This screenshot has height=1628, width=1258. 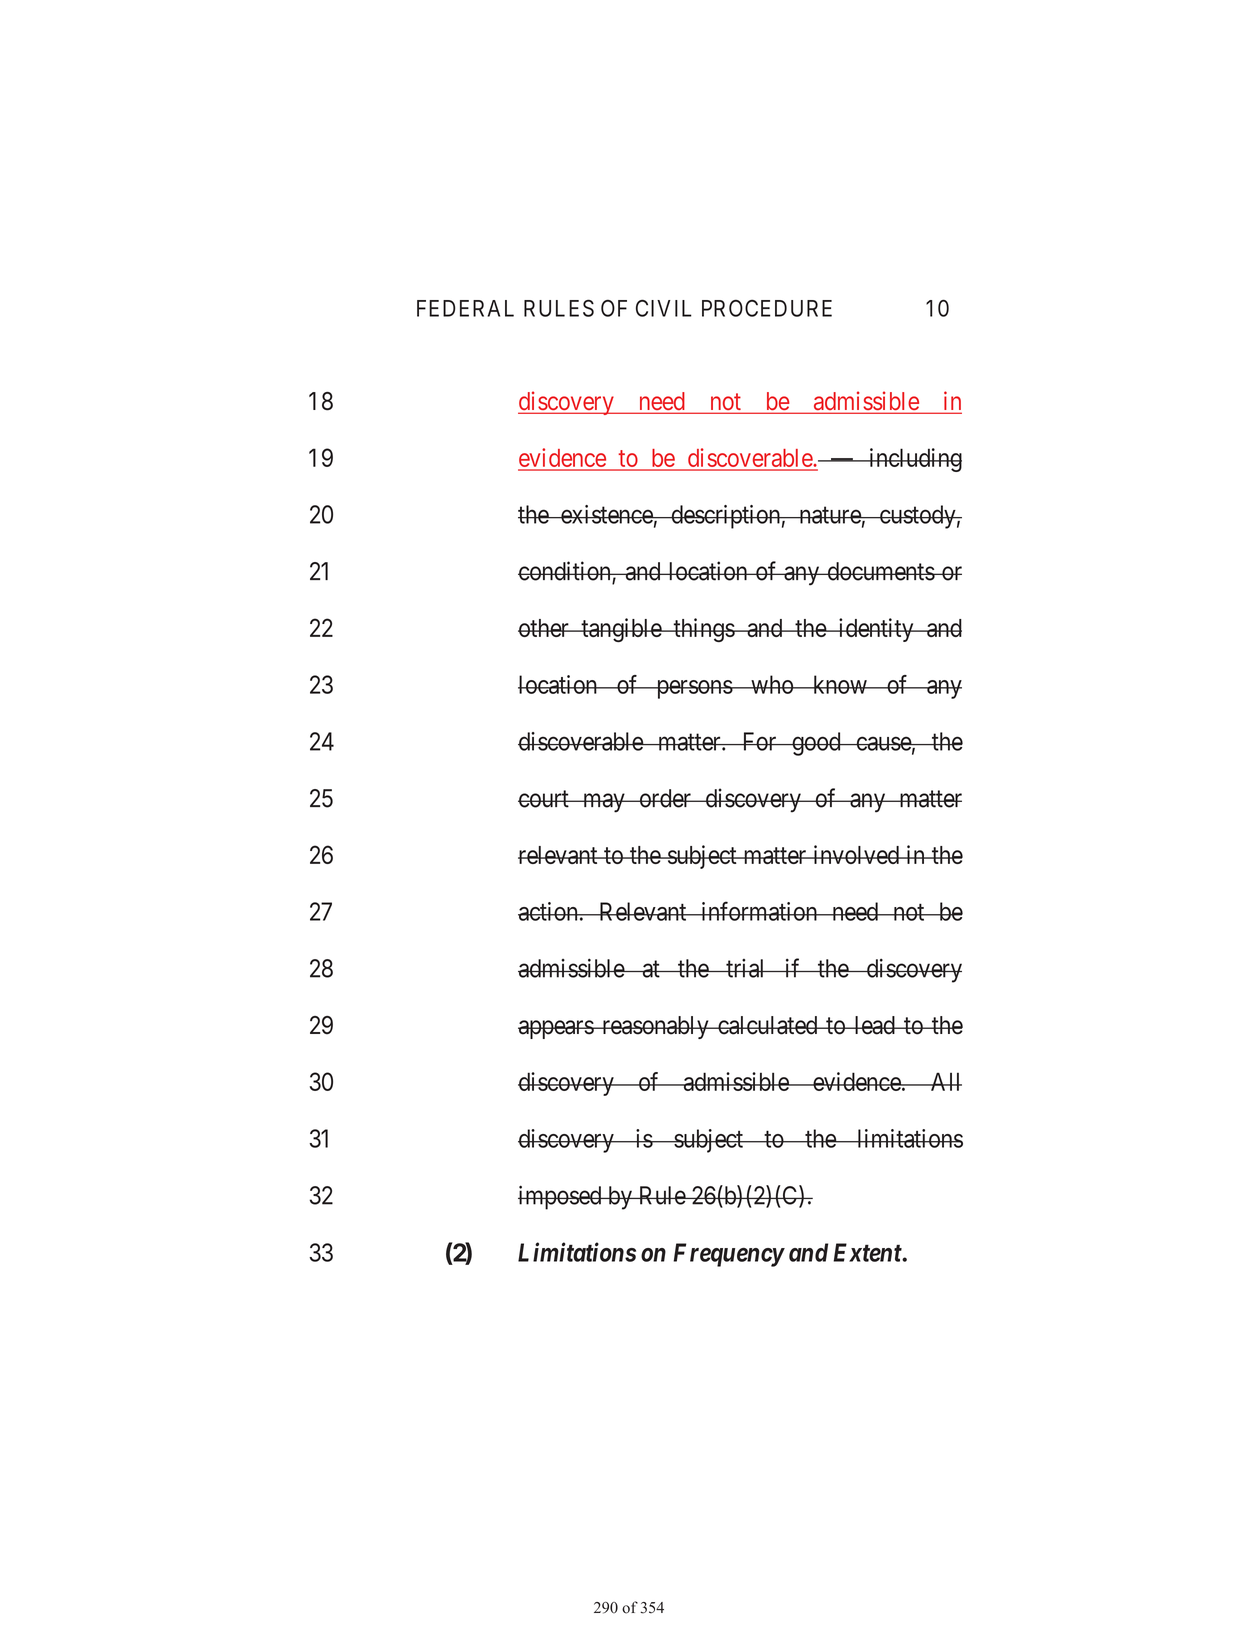 What do you see at coordinates (876, 630) in the screenshot?
I see `identity` at bounding box center [876, 630].
